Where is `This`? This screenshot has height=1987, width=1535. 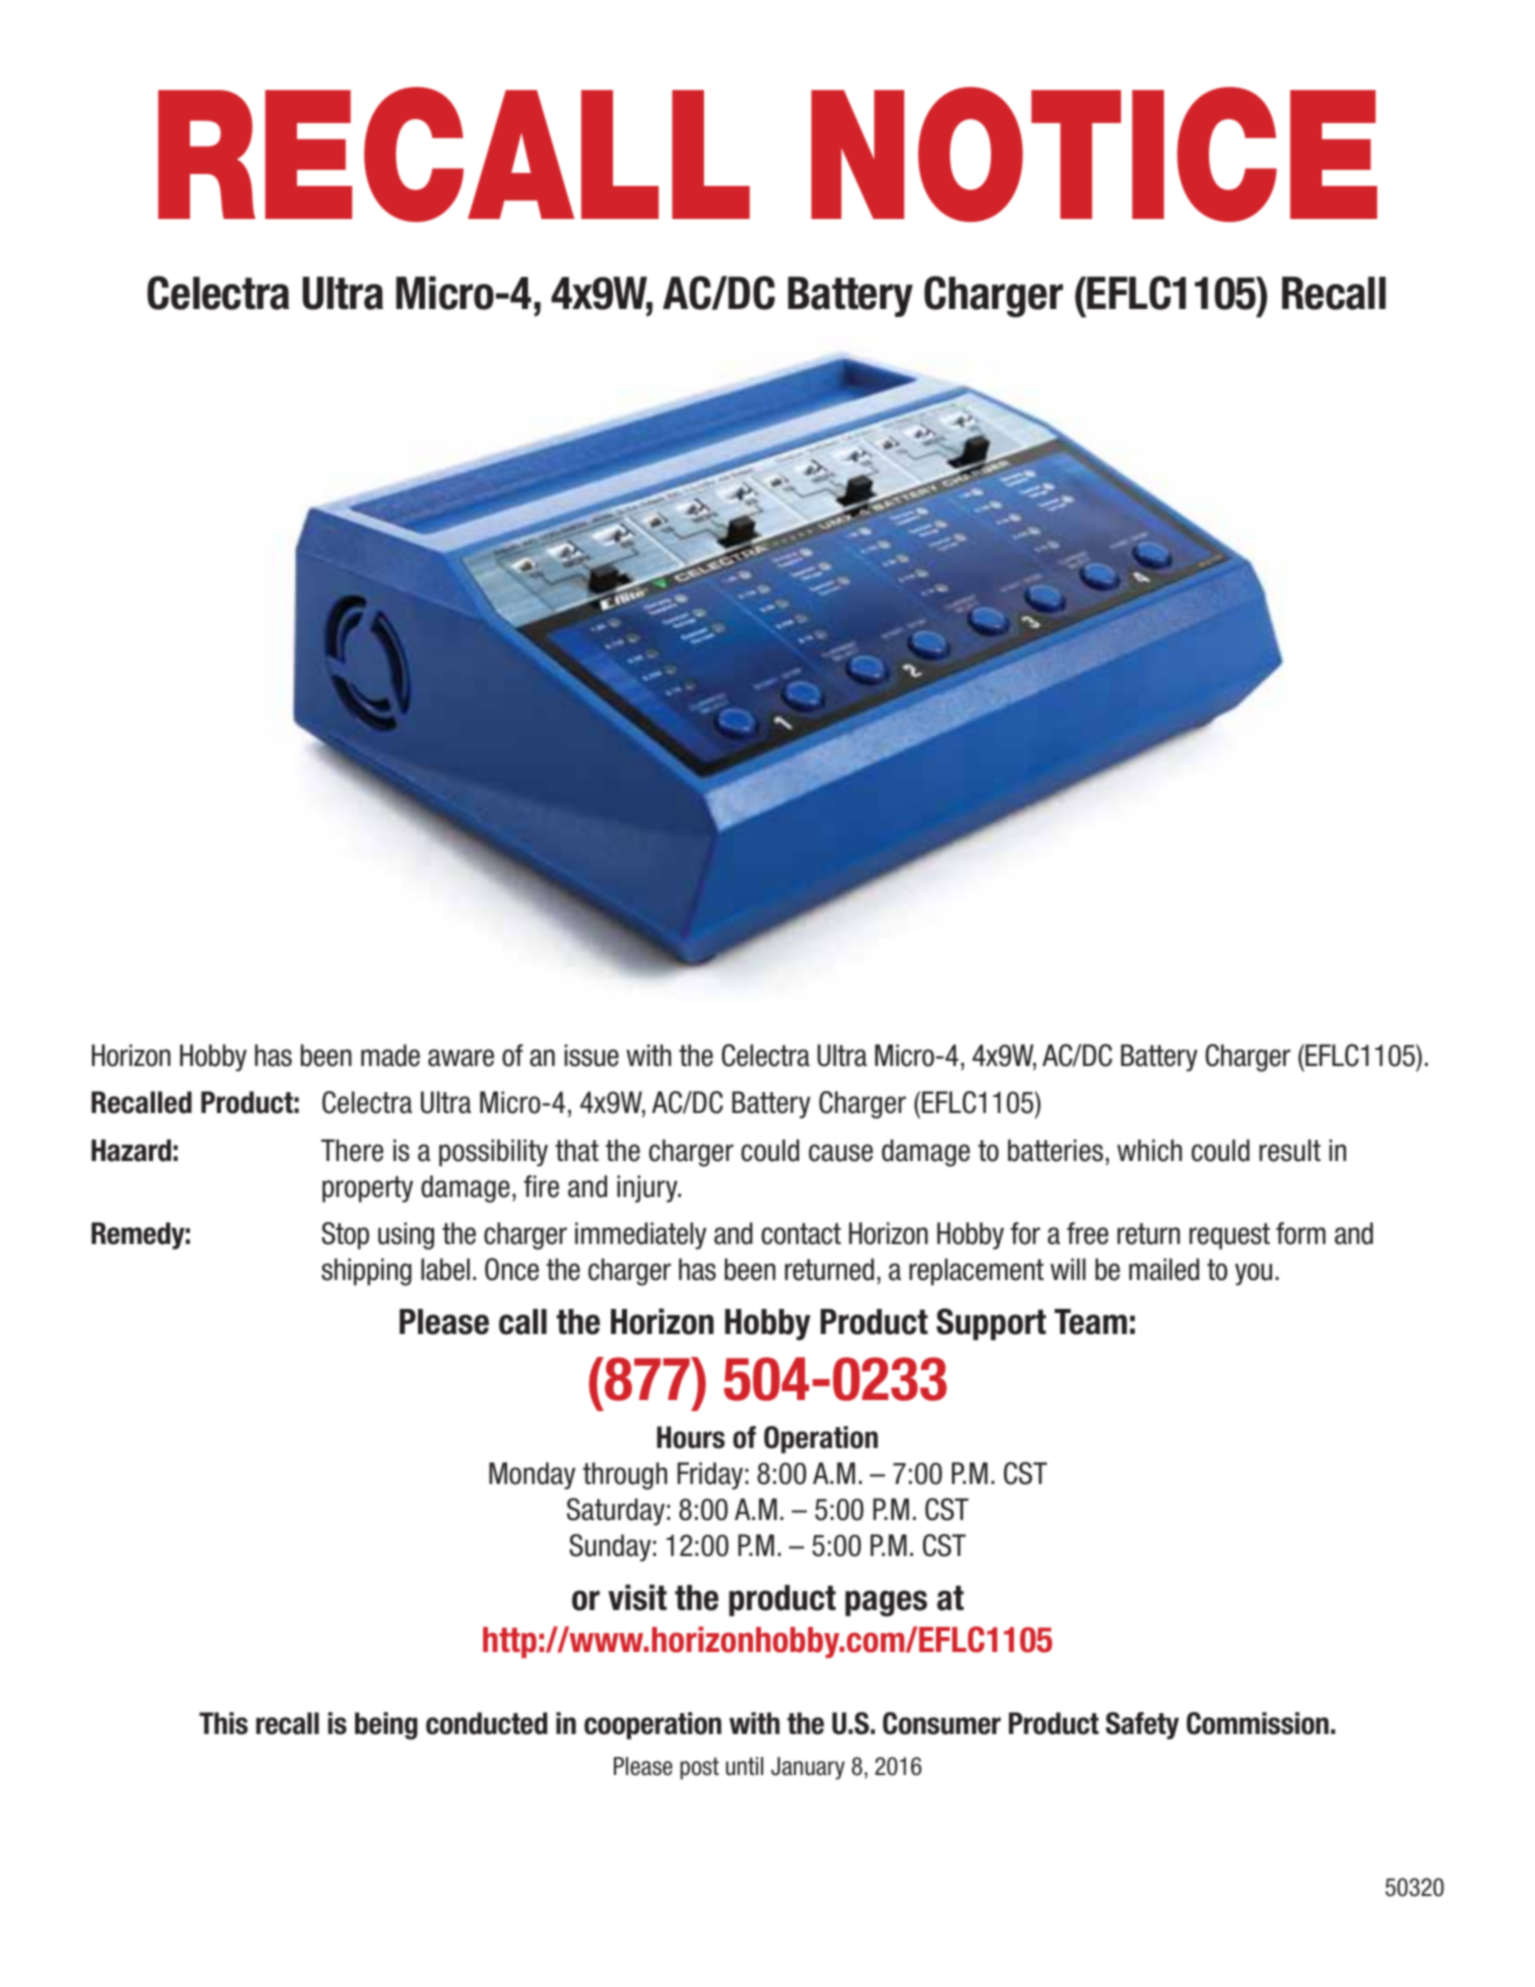
This is located at coordinates (223, 1723).
